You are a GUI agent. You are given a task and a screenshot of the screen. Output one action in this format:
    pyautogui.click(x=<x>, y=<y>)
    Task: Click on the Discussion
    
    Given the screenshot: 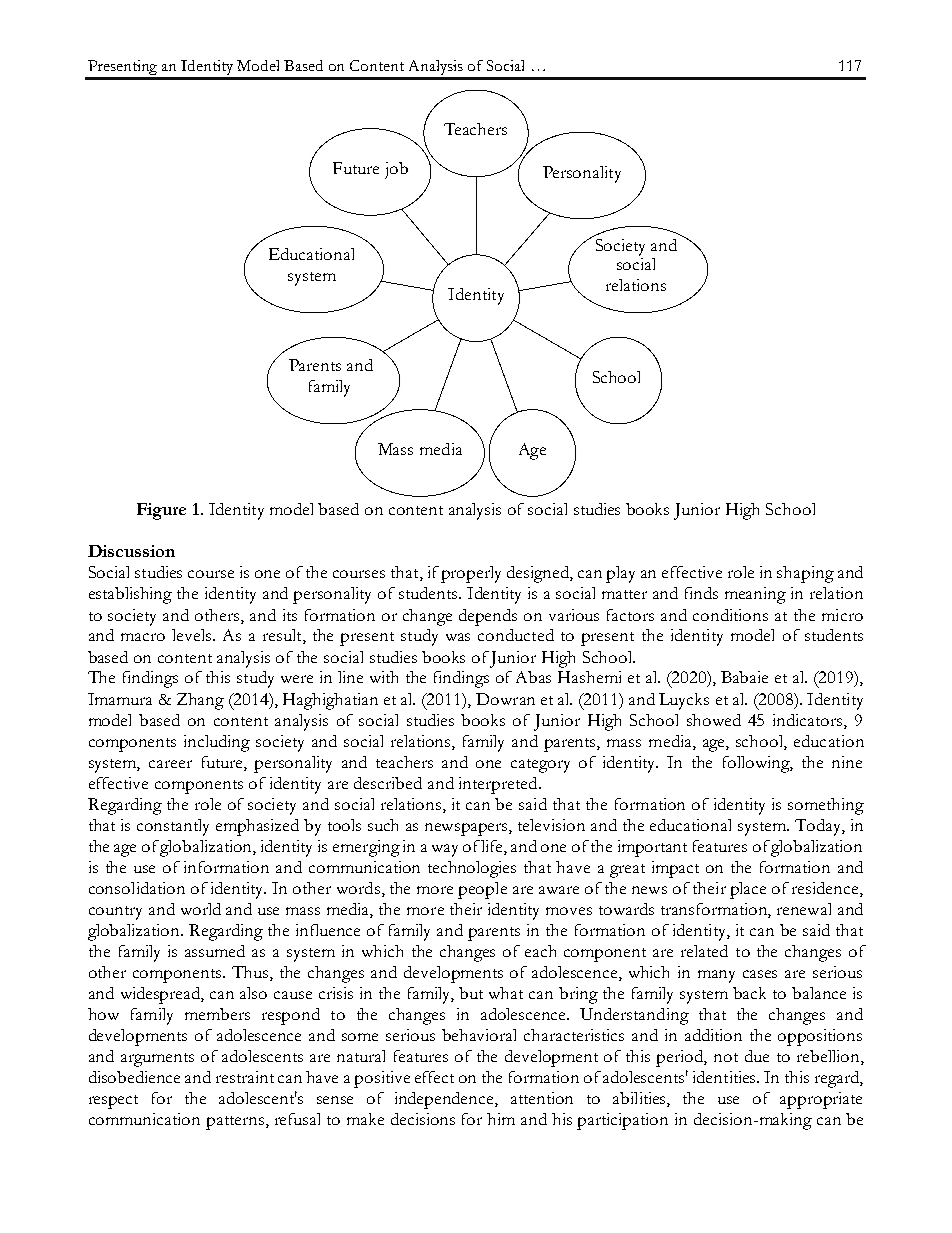 What is the action you would take?
    pyautogui.click(x=131, y=551)
